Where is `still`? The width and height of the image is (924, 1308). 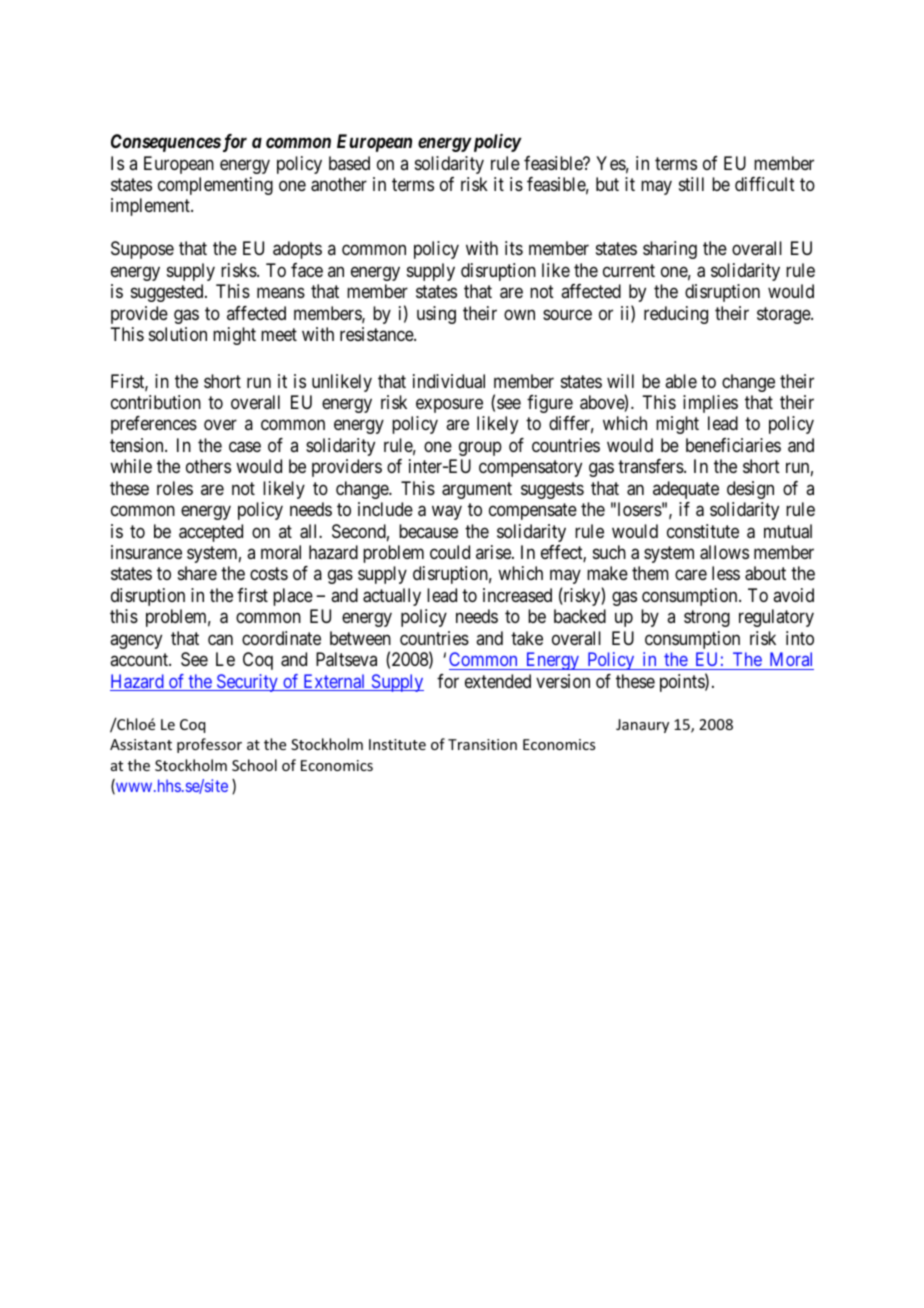 still is located at coordinates (691, 184).
